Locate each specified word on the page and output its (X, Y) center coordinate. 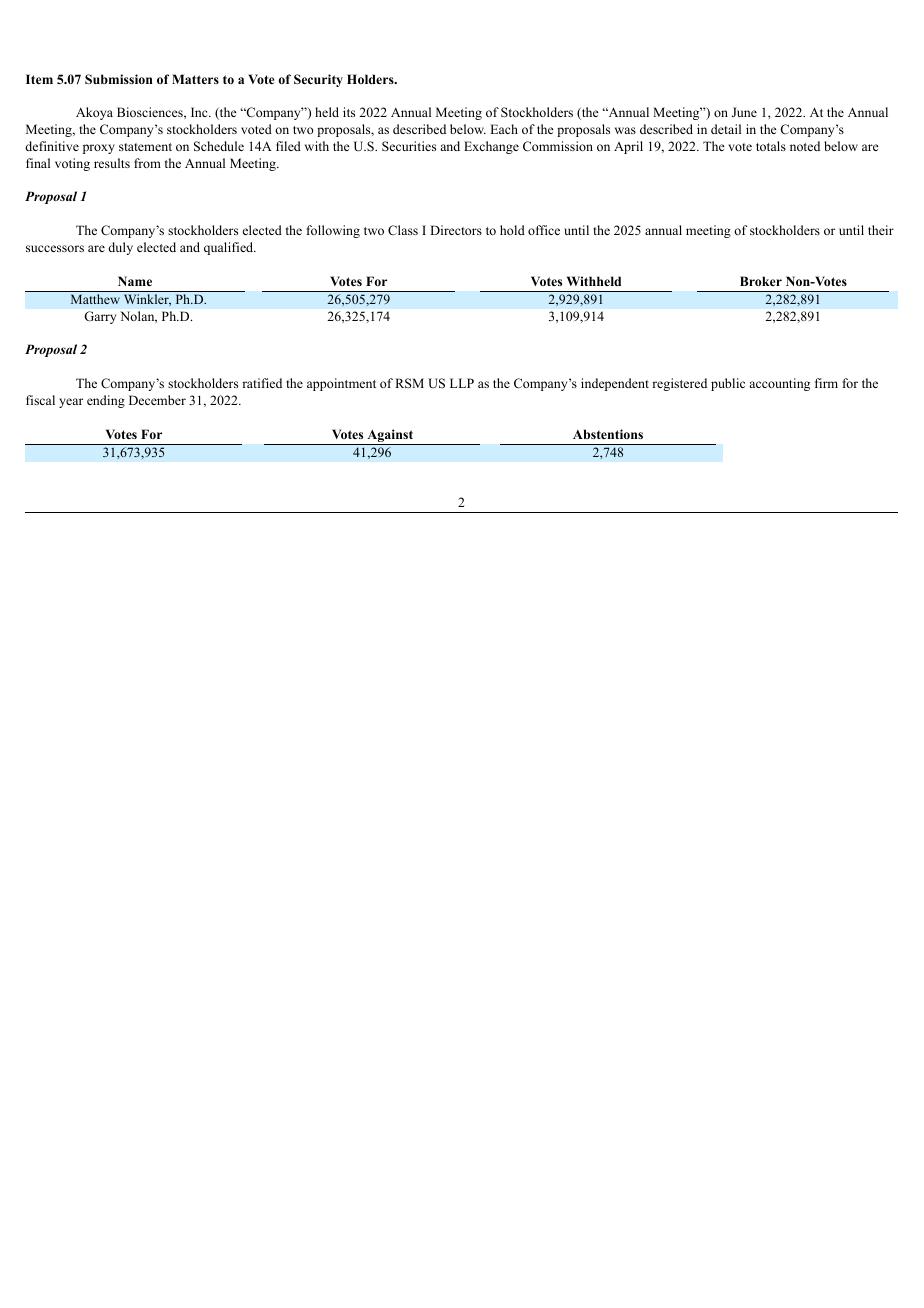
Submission (119, 79)
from (147, 163)
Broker (761, 281)
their (881, 230)
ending (106, 401)
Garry (100, 317)
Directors (456, 230)
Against (390, 437)
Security (318, 80)
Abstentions (608, 434)
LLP (462, 383)
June (744, 112)
